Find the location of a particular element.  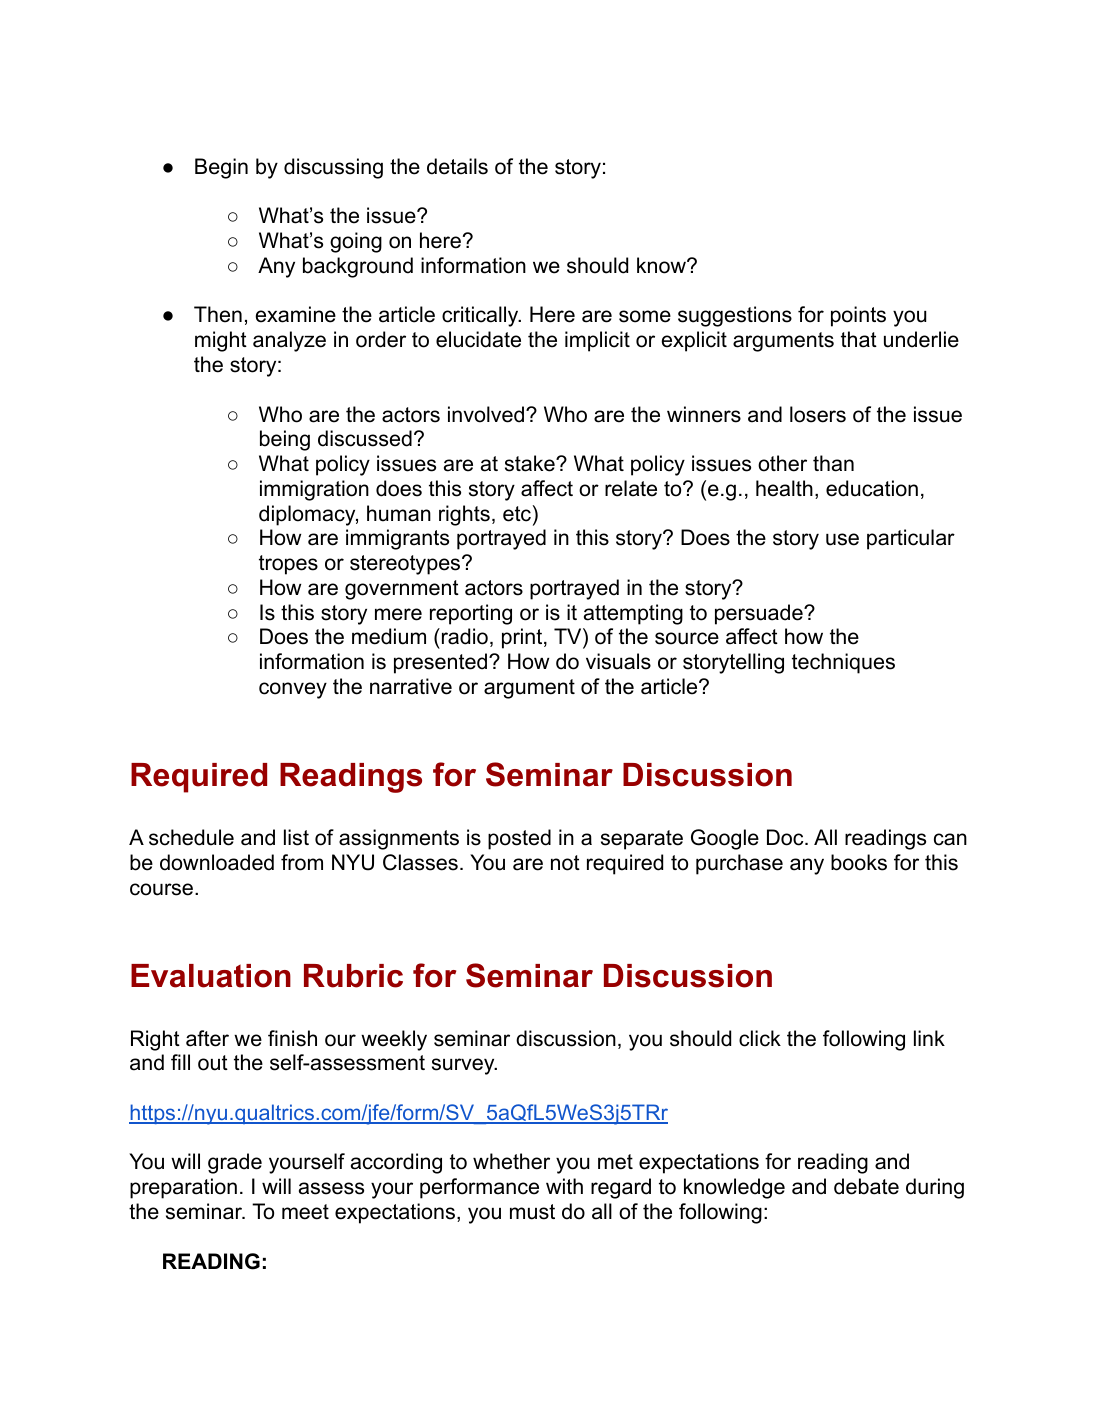

visuals is located at coordinates (618, 661).
